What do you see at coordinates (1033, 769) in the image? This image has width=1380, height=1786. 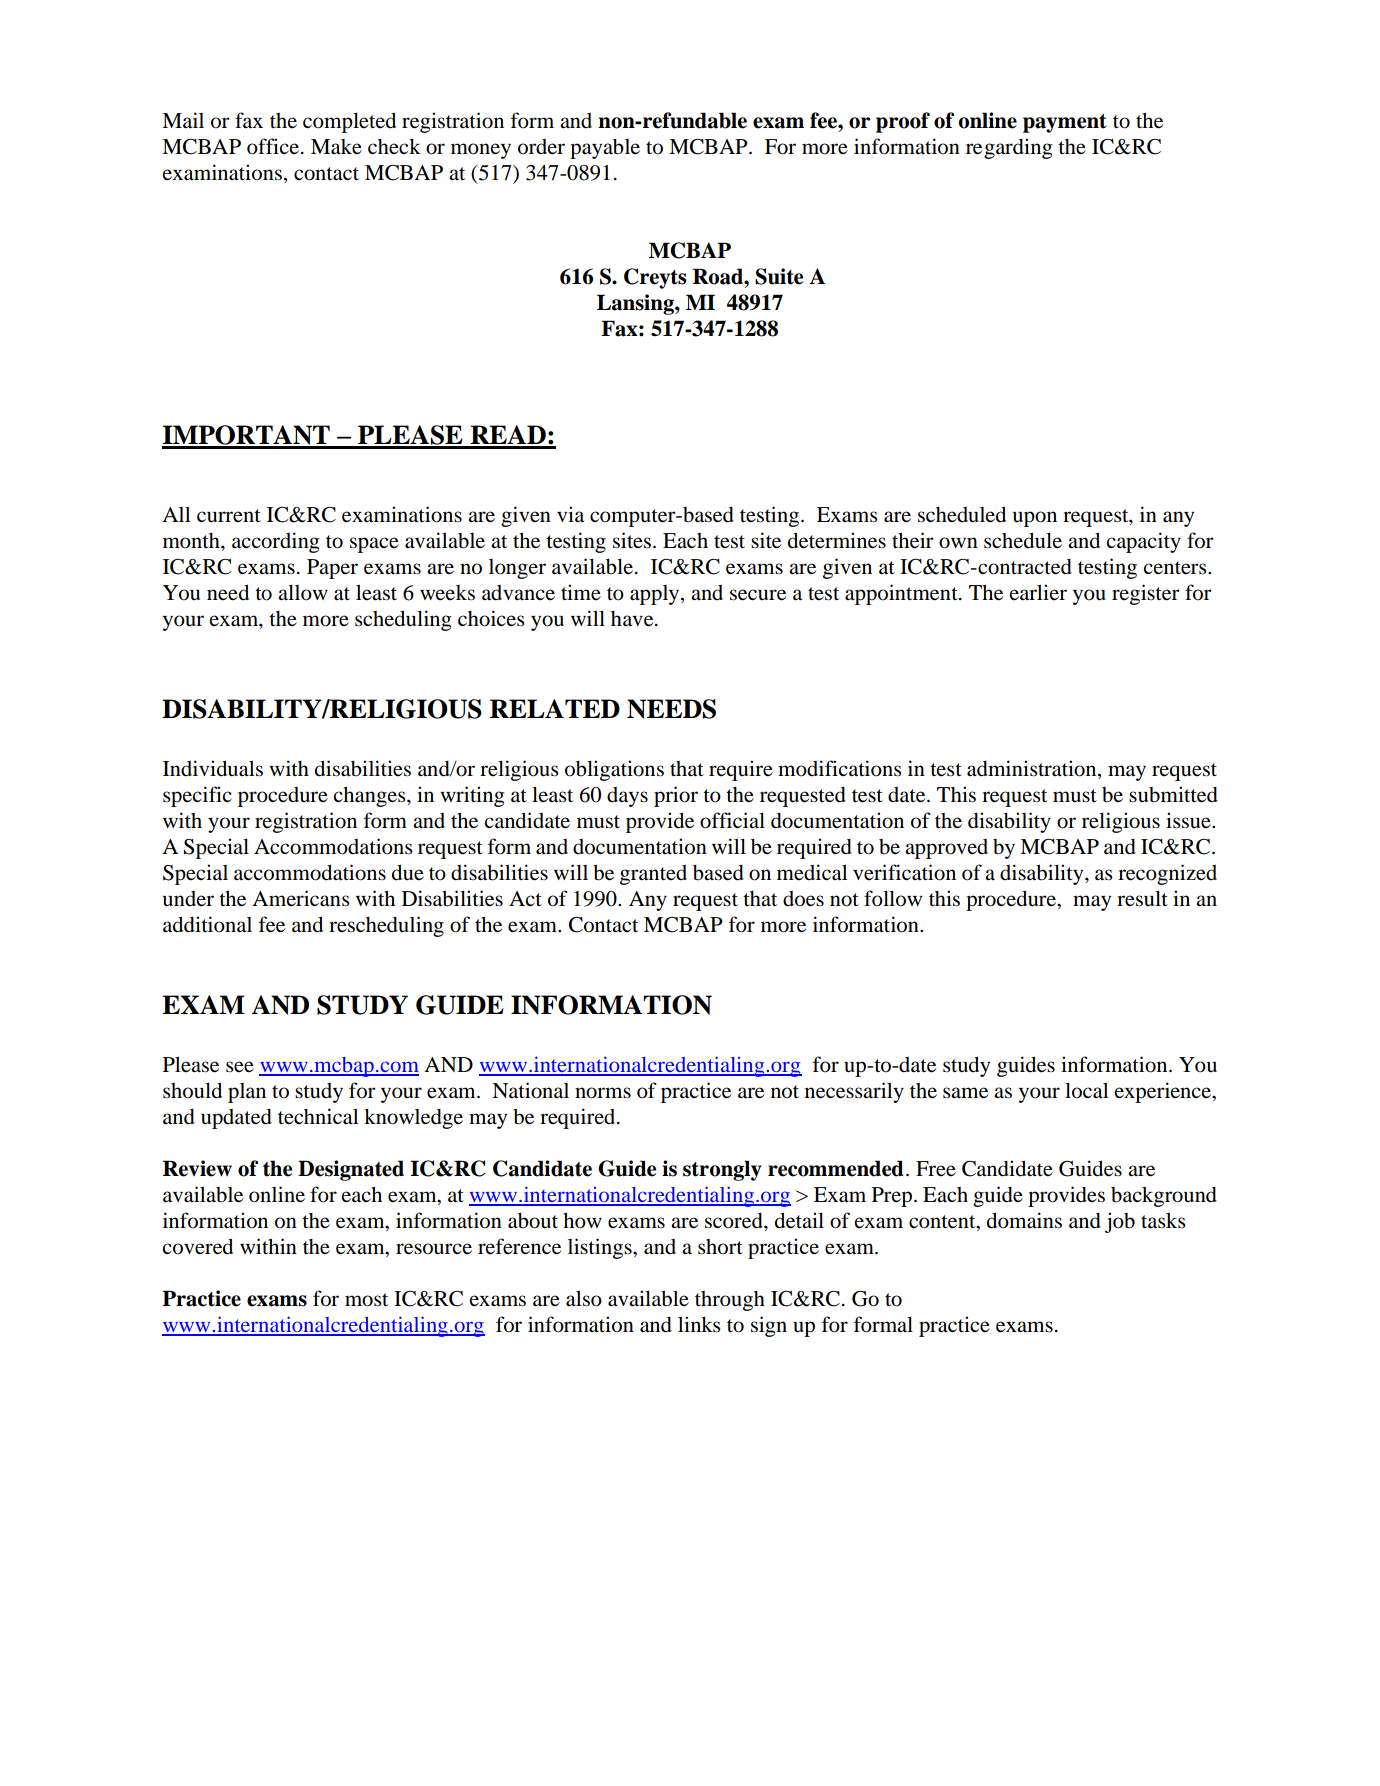 I see `administration` at bounding box center [1033, 769].
